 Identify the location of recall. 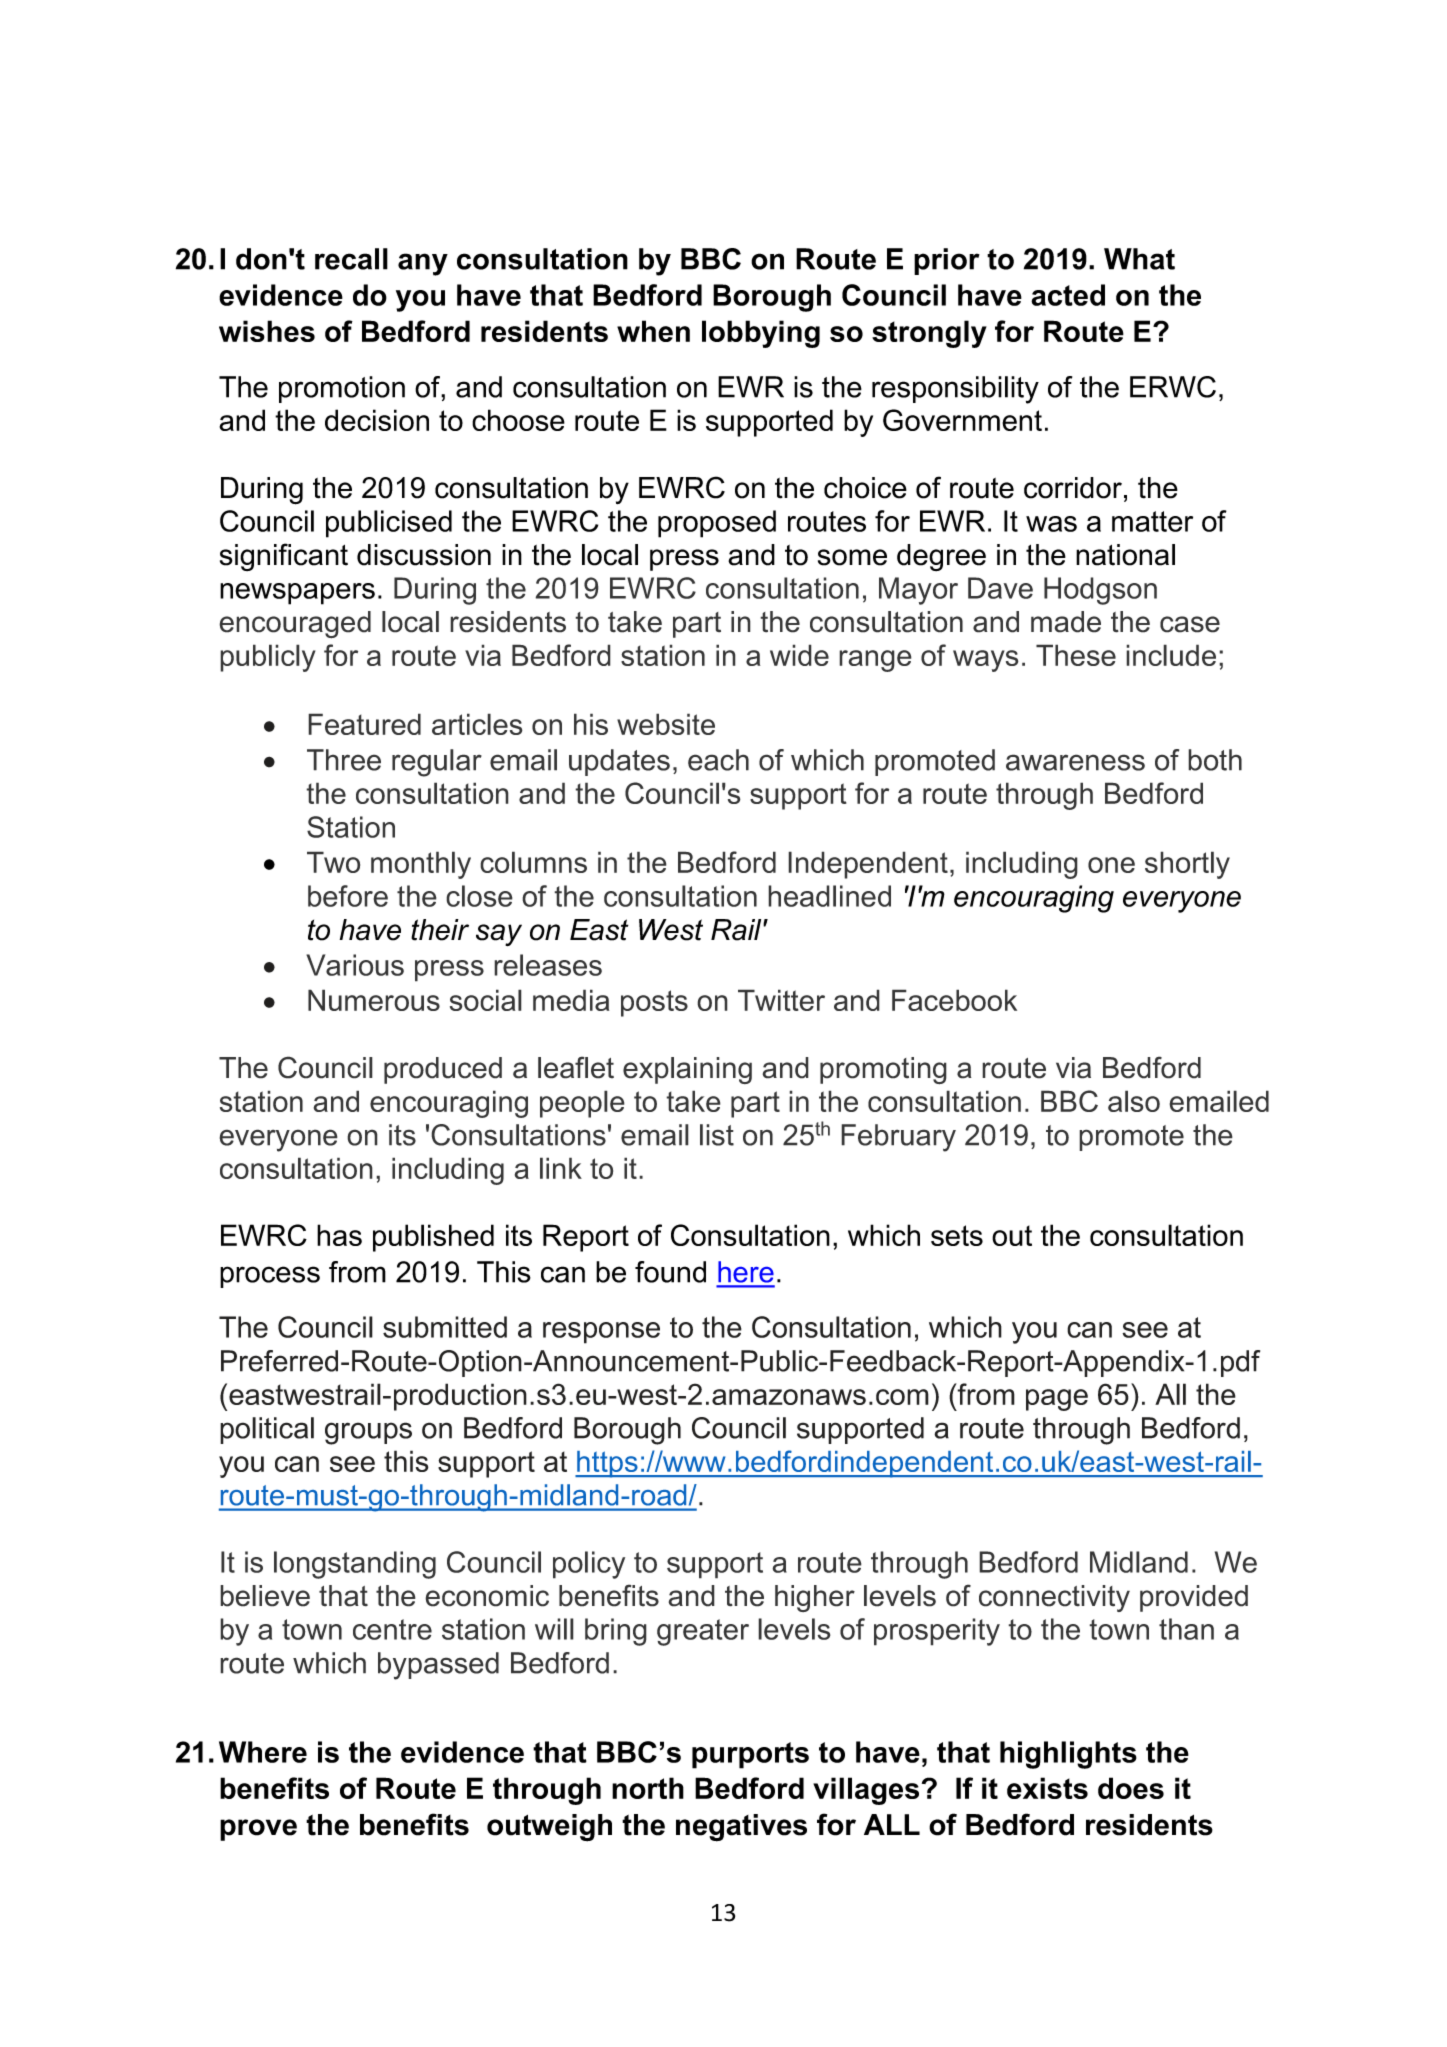
(351, 259).
